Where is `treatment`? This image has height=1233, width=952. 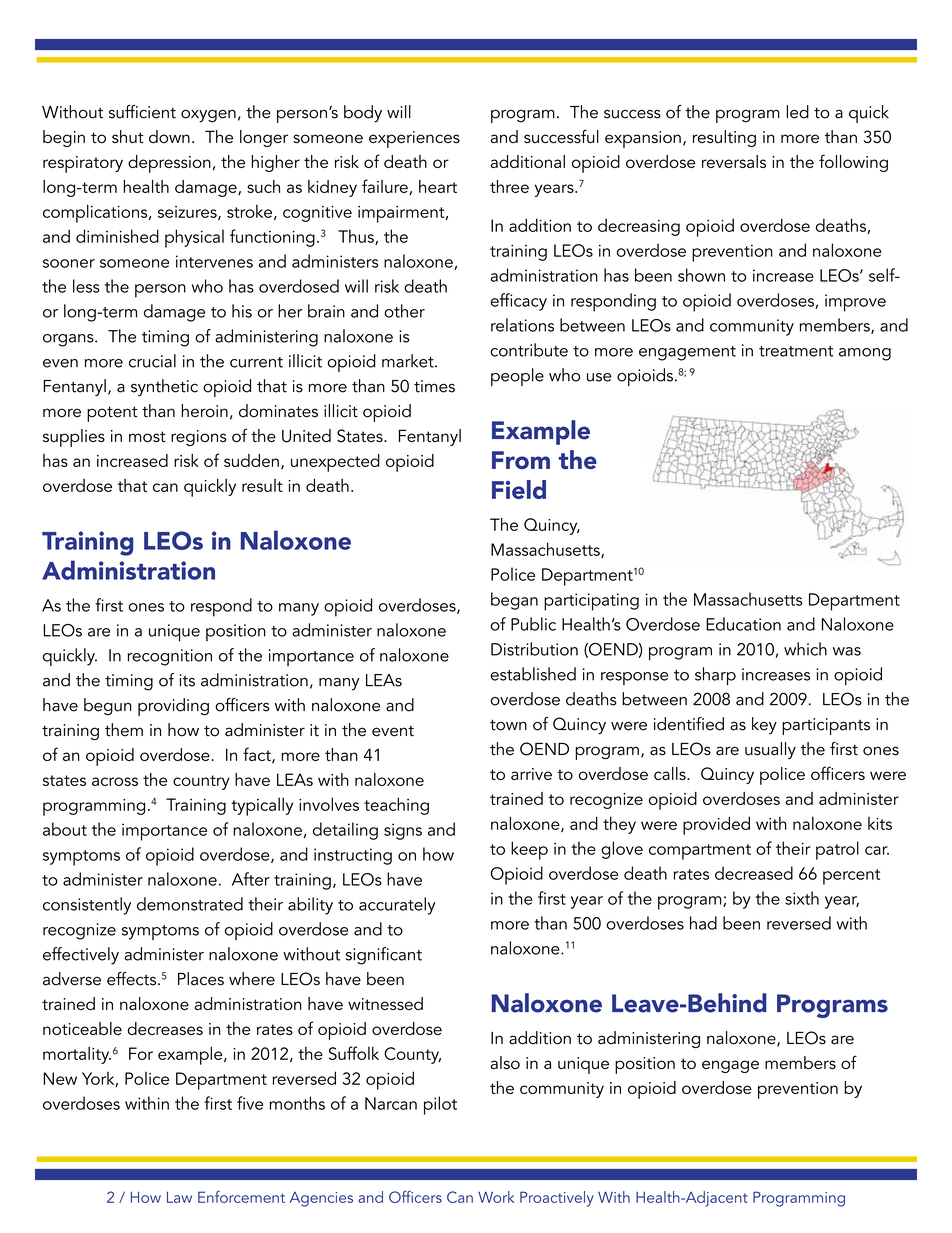
treatment is located at coordinates (796, 351).
